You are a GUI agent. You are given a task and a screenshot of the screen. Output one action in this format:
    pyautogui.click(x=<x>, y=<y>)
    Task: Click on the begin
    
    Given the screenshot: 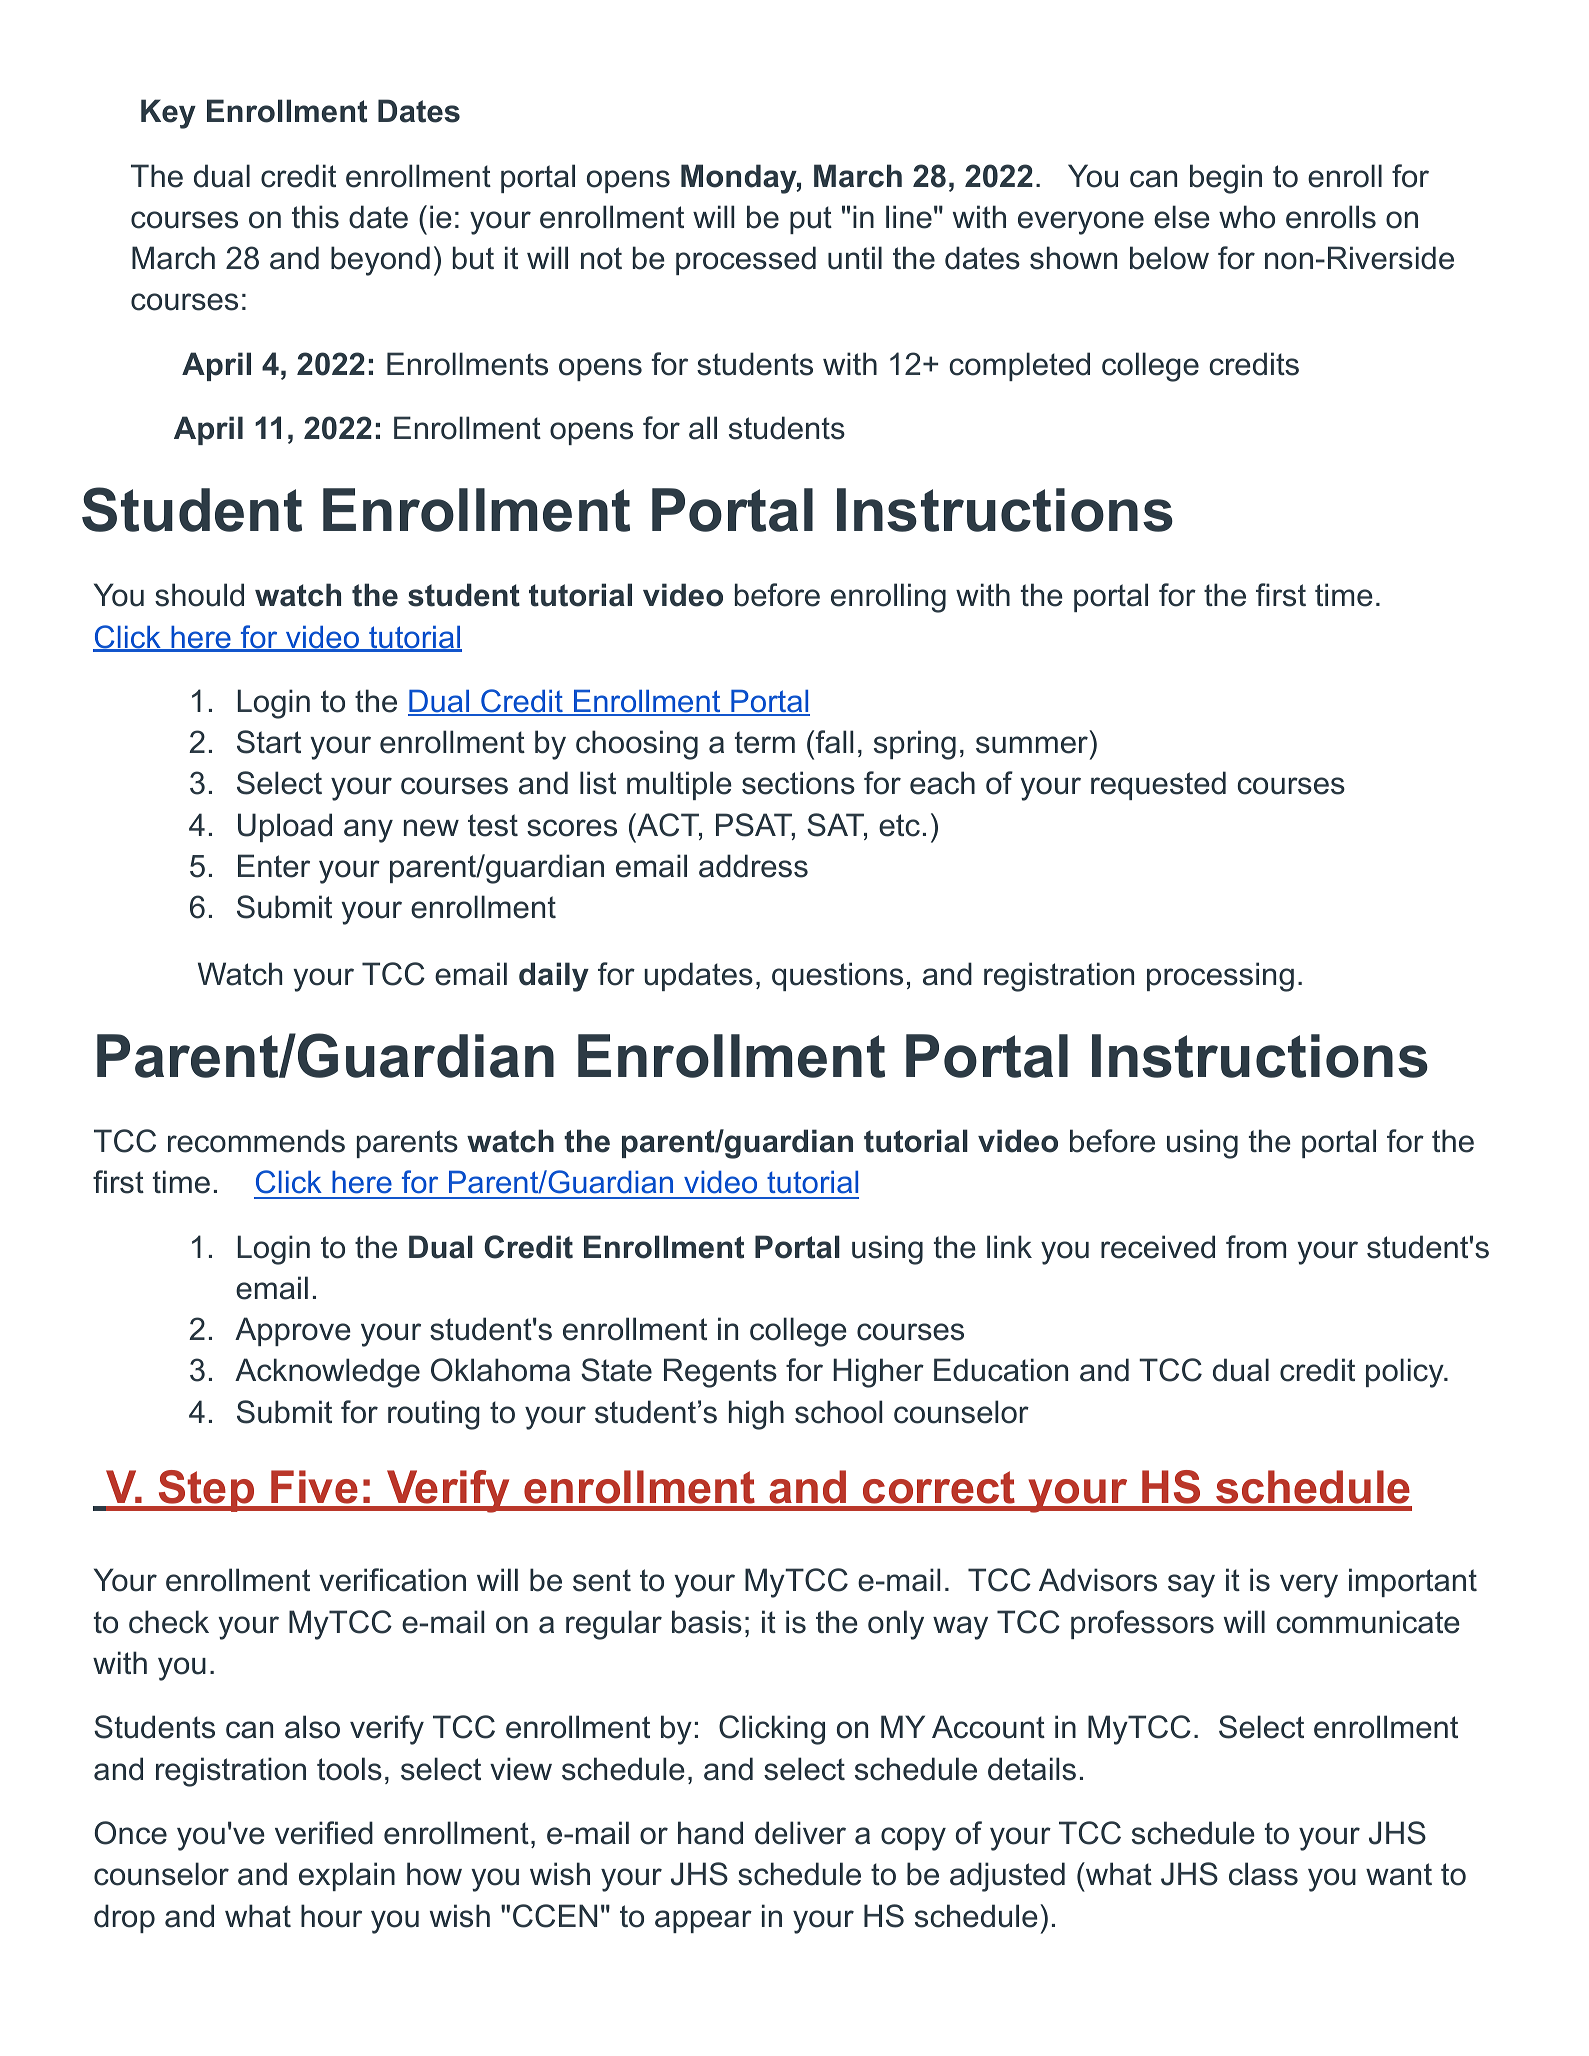 What is the action you would take?
    pyautogui.click(x=1226, y=179)
